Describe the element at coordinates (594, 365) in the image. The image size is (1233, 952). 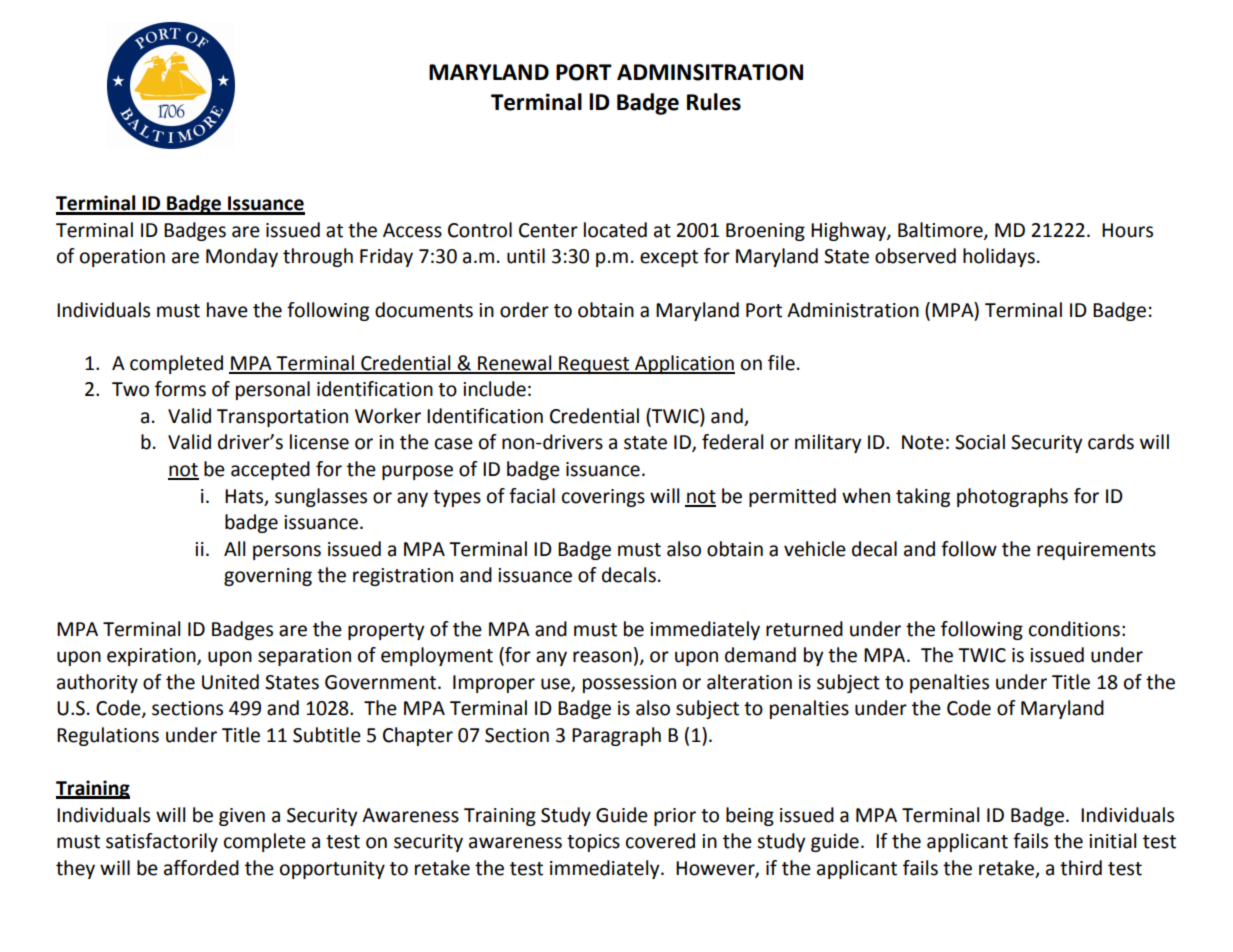
I see `Request` at that location.
